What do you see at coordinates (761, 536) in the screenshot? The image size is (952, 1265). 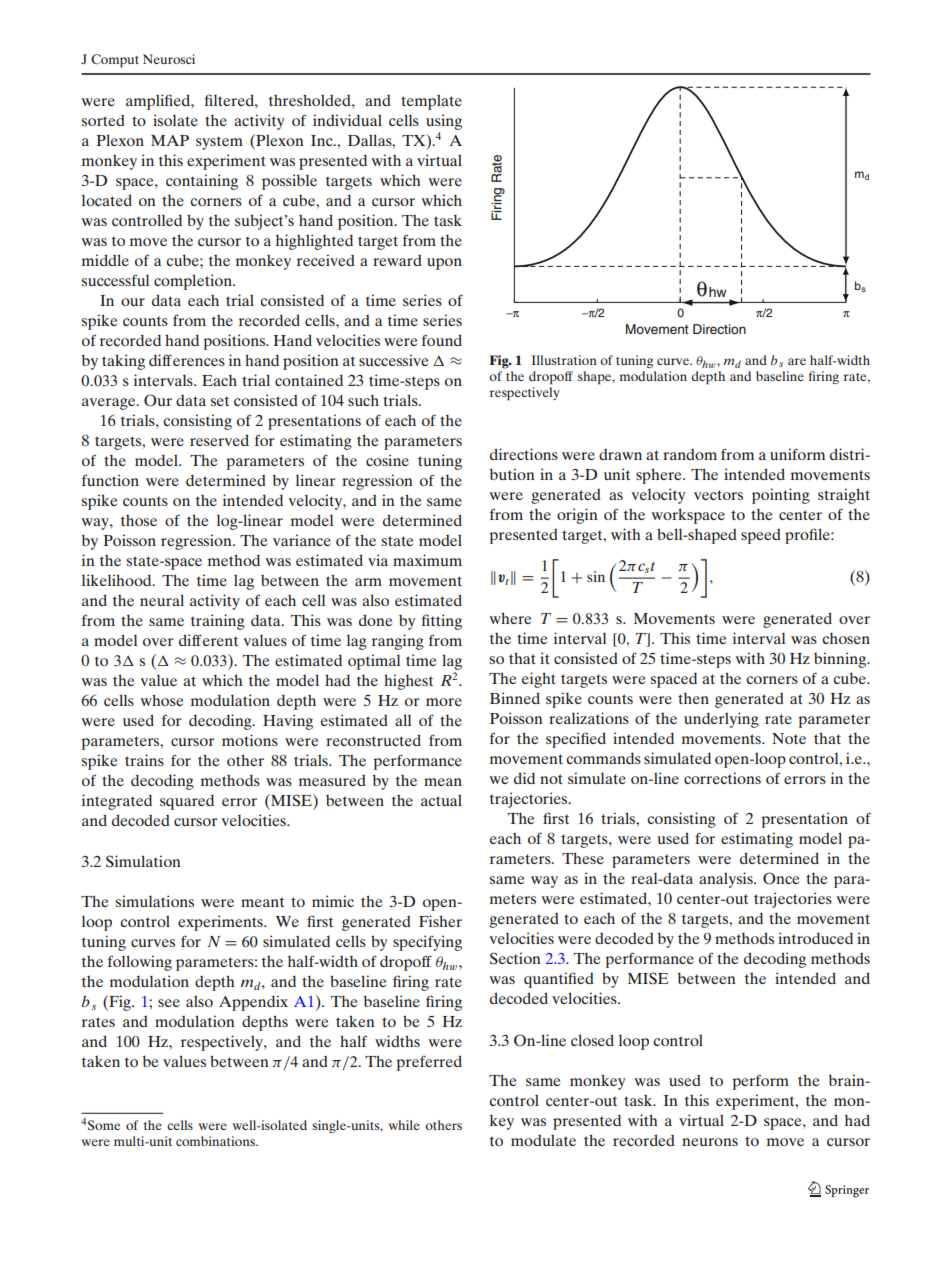 I see `speed` at bounding box center [761, 536].
